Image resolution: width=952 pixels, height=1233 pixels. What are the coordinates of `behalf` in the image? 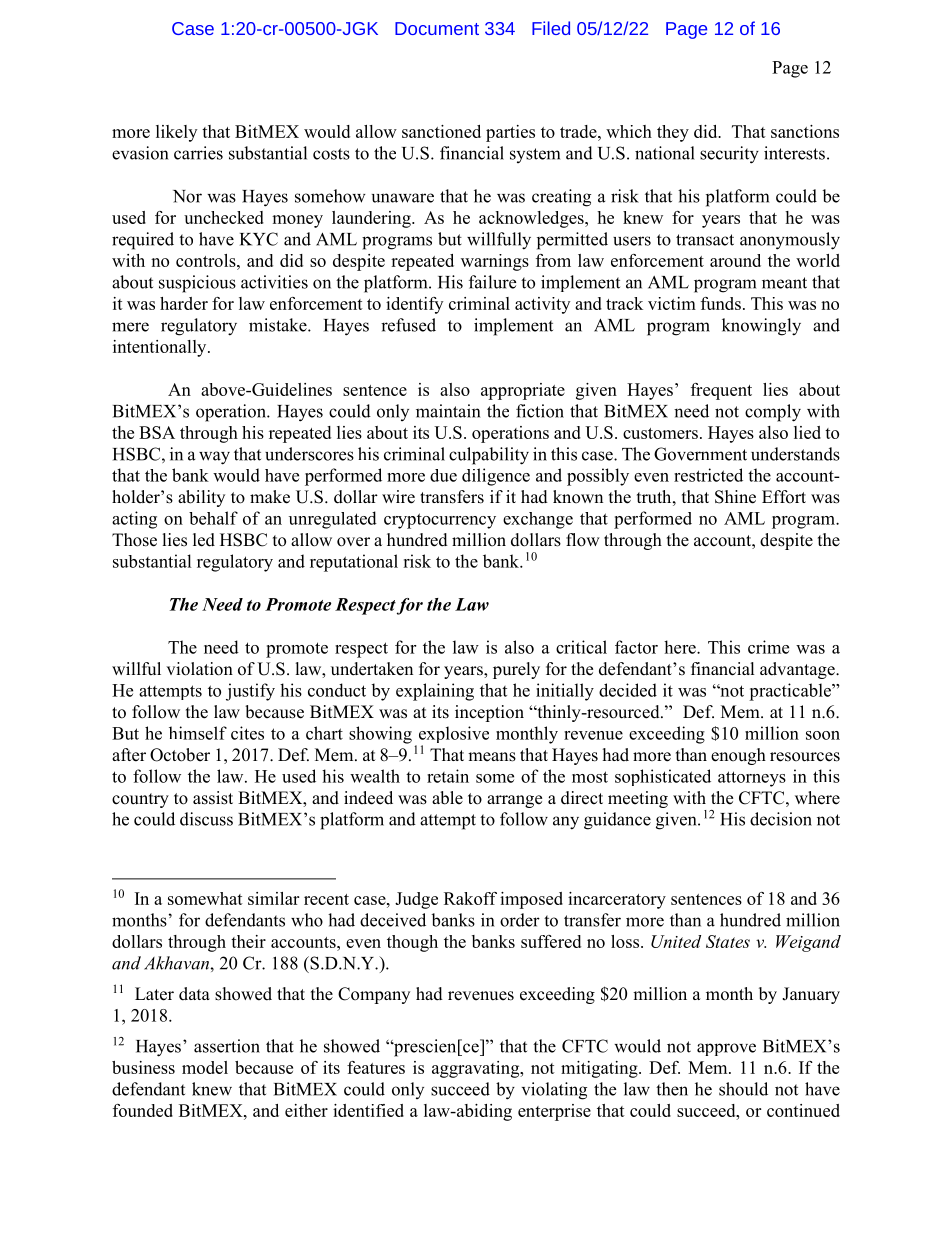 It's located at (213, 518).
